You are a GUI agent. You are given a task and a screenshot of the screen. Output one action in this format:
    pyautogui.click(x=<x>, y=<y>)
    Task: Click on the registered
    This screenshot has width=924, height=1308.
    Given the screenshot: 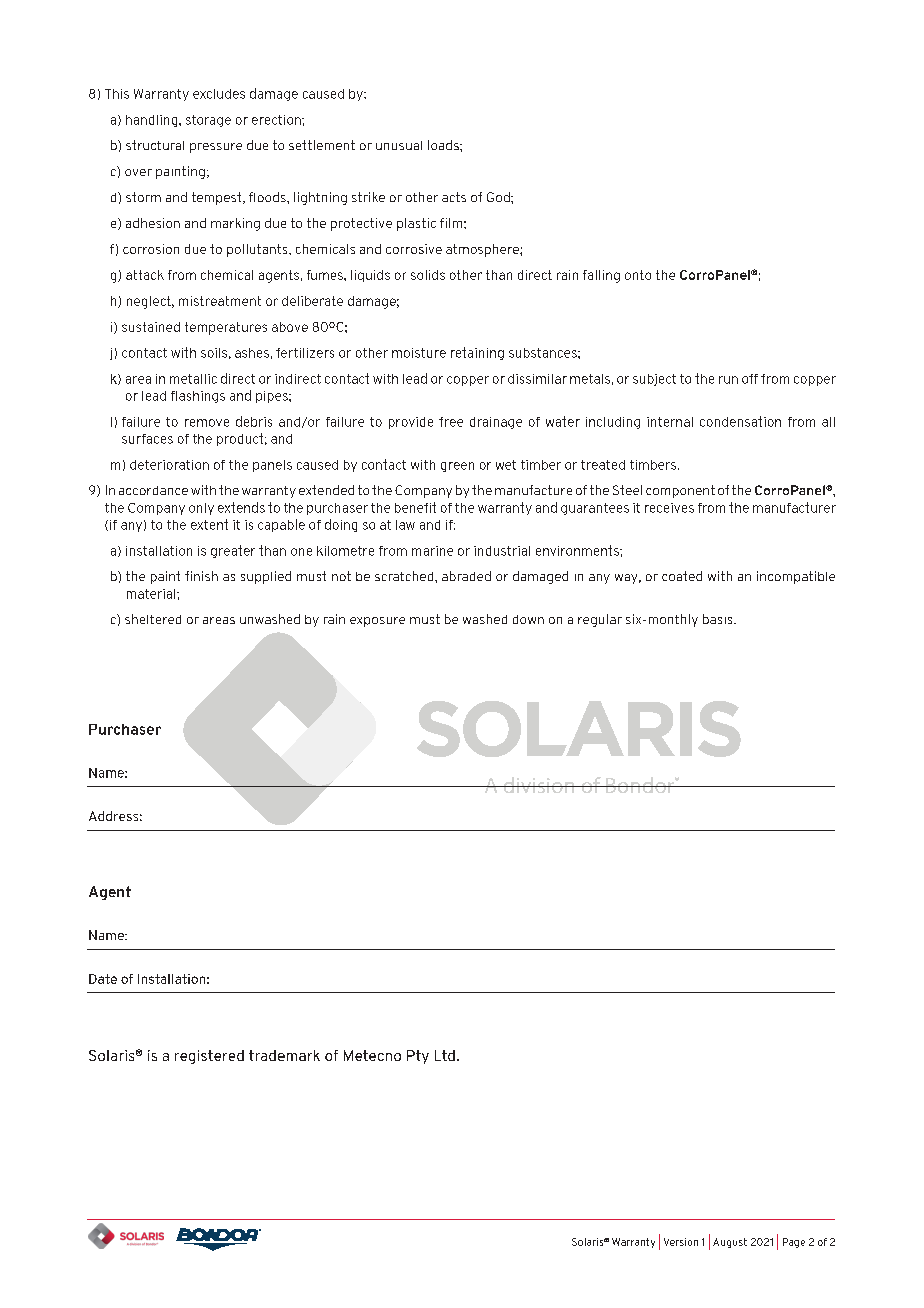 What is the action you would take?
    pyautogui.click(x=209, y=1057)
